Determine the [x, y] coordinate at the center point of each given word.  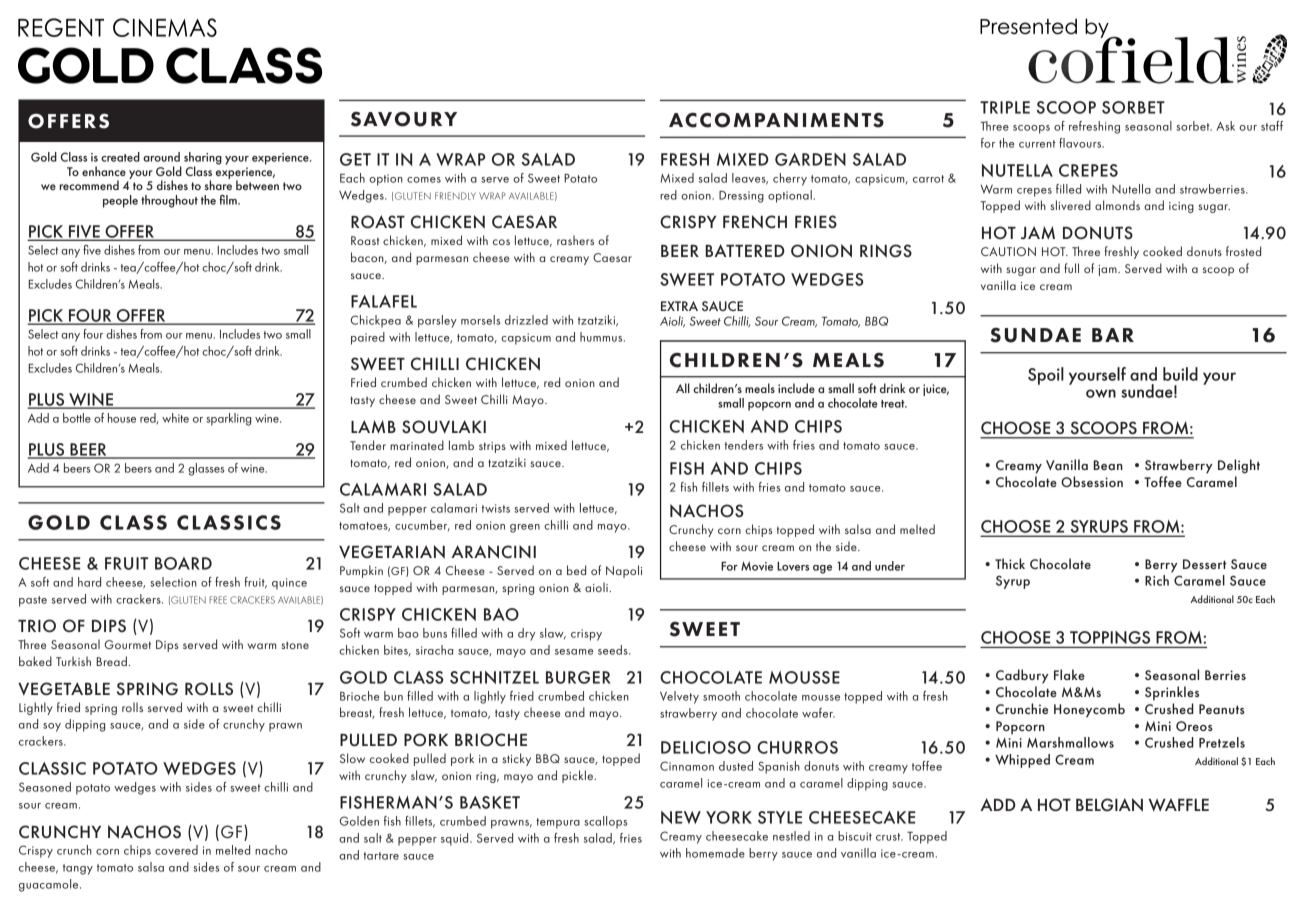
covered [176, 850]
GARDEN [810, 159]
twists [496, 508]
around [161, 157]
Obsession [1092, 481]
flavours [1081, 143]
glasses [206, 469]
